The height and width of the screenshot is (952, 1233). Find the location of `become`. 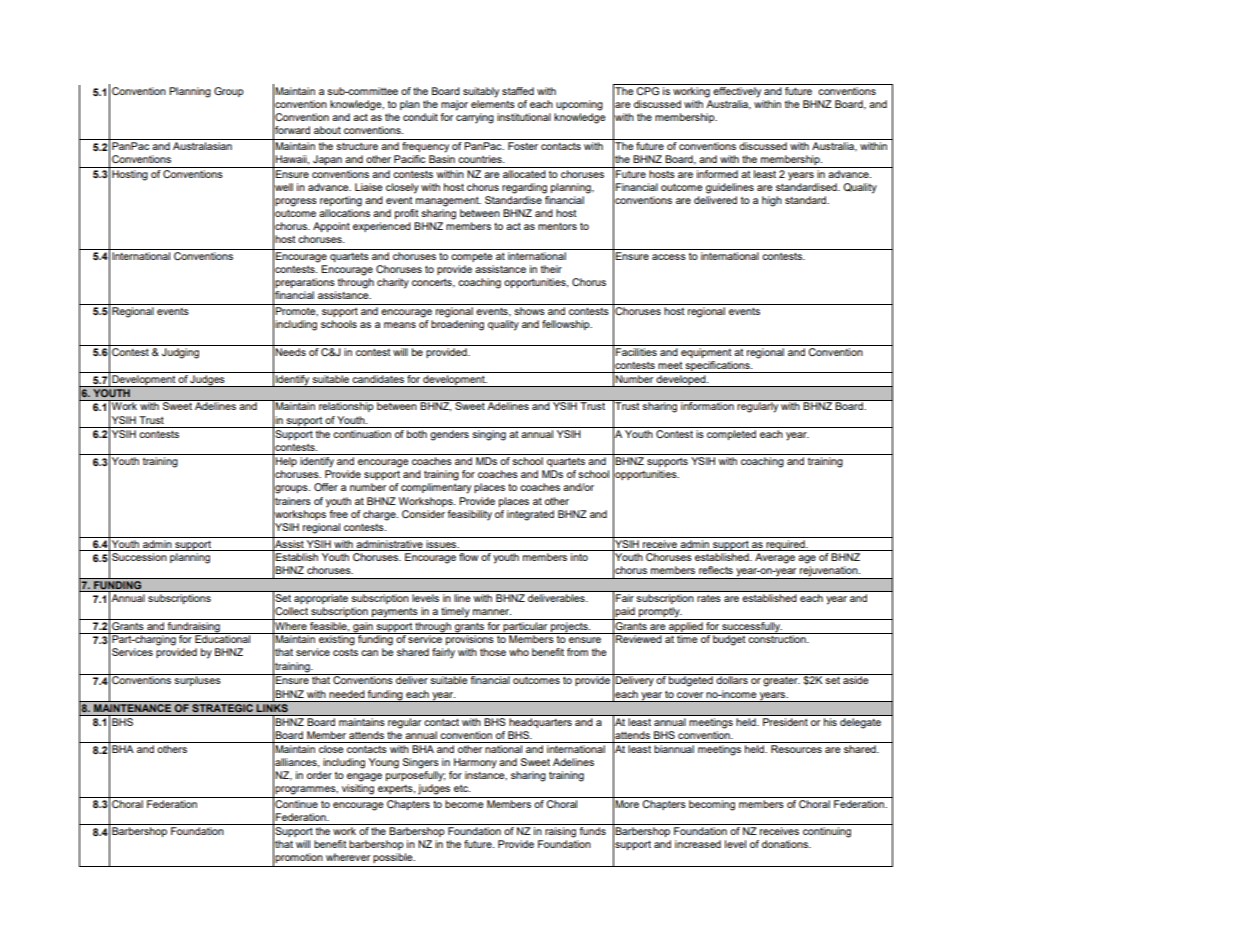

become is located at coordinates (464, 804).
